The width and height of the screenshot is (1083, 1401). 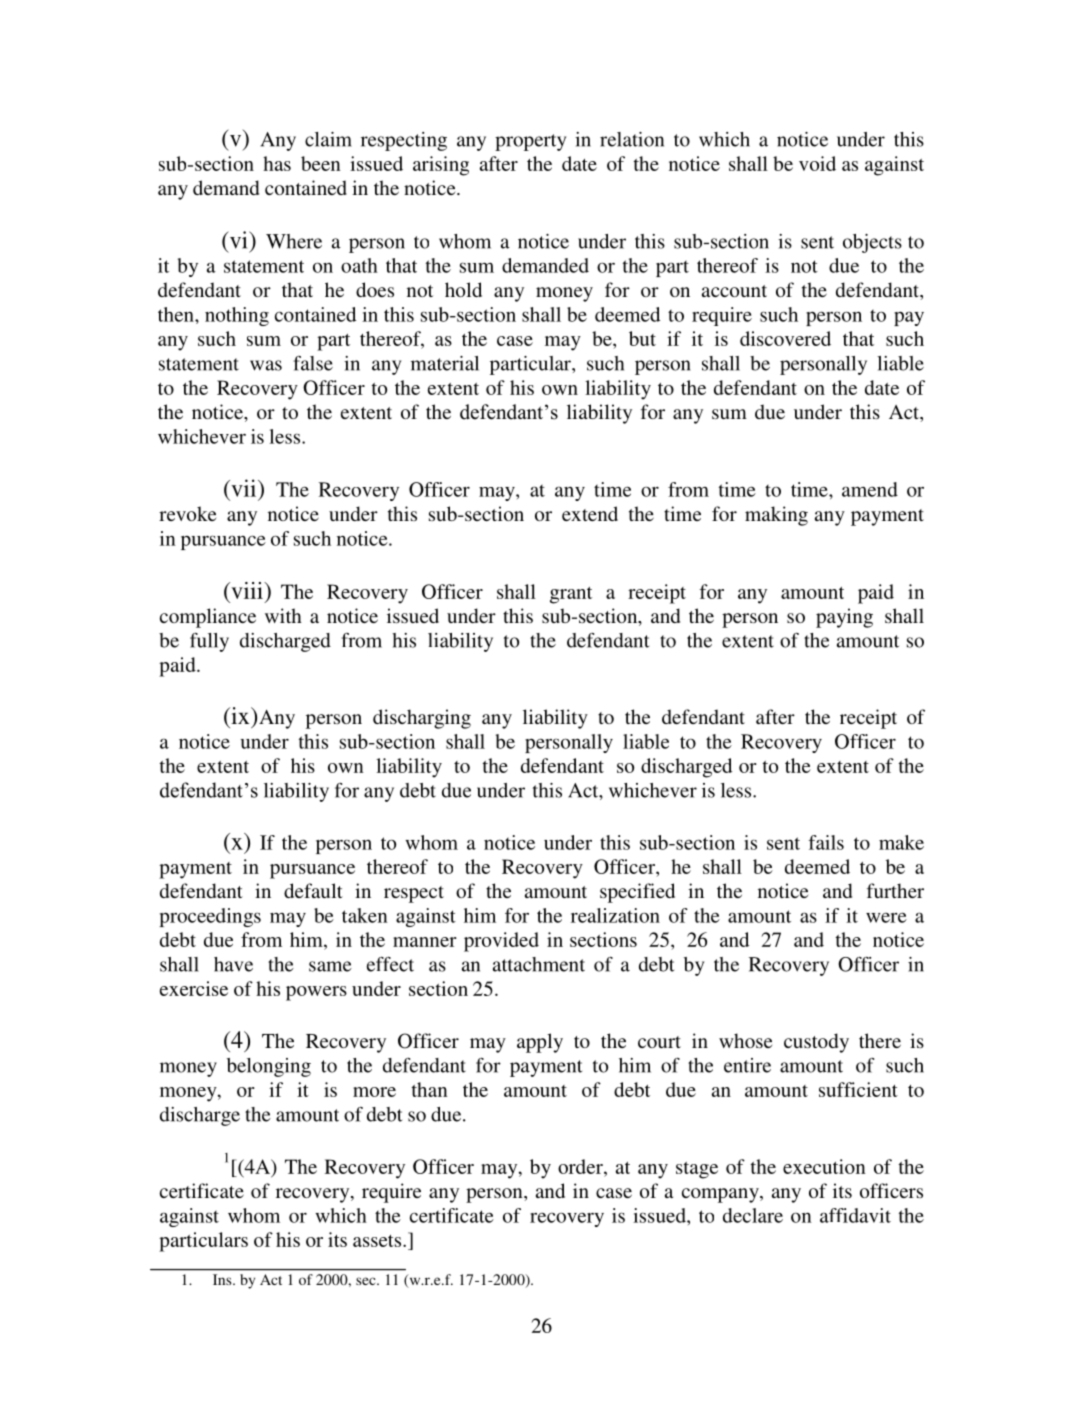 I want to click on fails, so click(x=826, y=842).
